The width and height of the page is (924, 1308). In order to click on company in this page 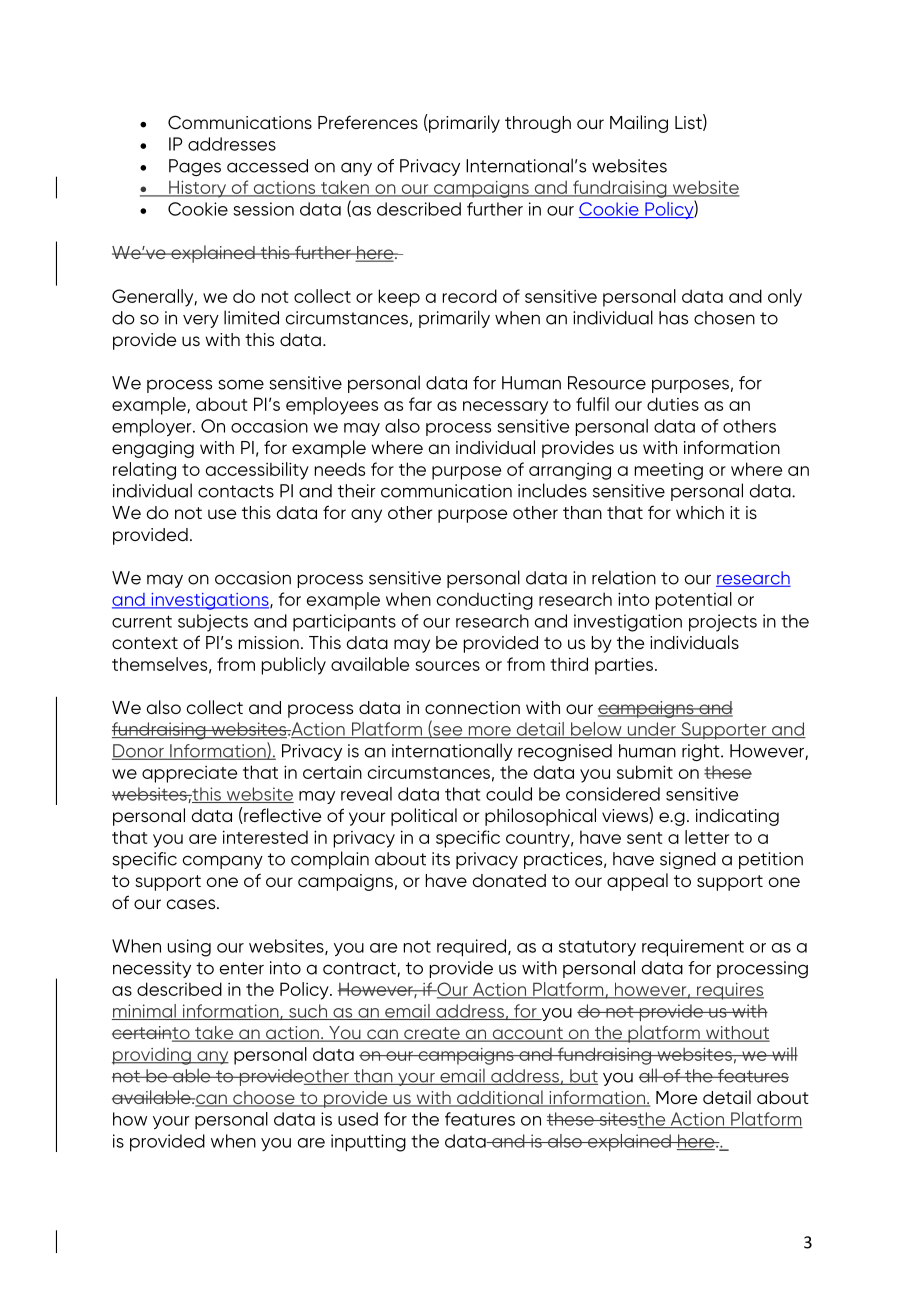, I will do `click(222, 862)`.
